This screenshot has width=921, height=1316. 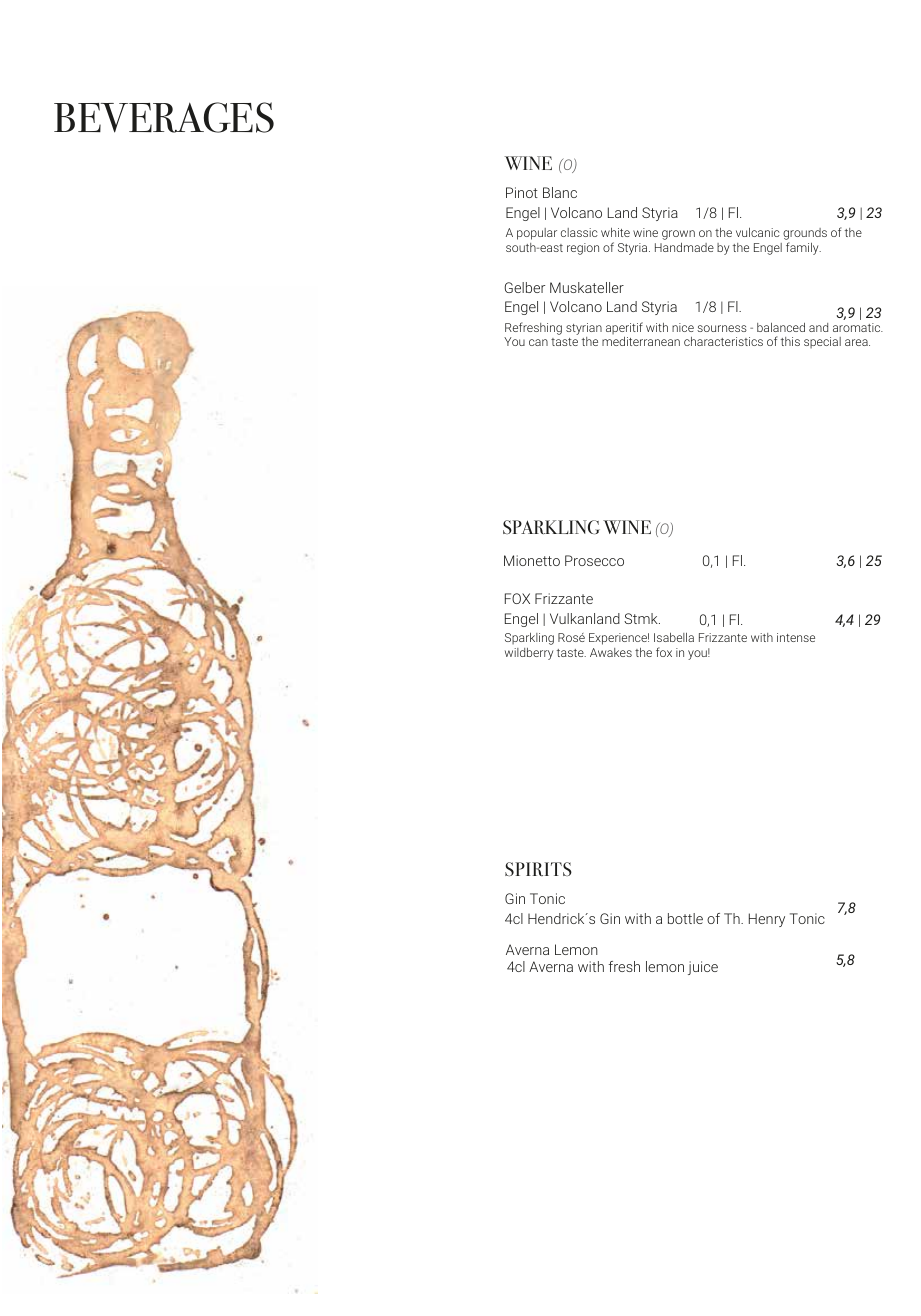 I want to click on Henry, so click(x=767, y=920).
